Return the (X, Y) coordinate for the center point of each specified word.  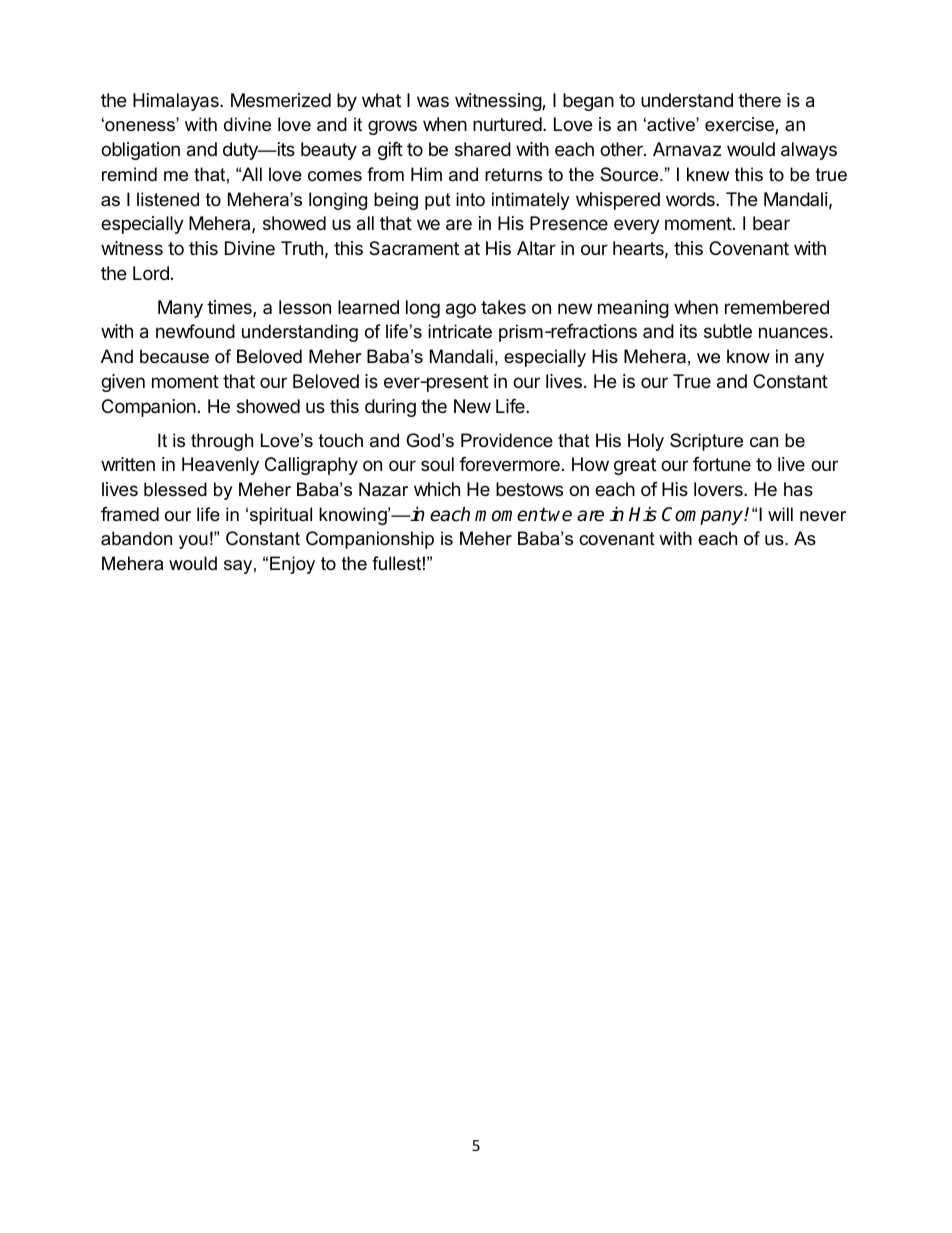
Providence (507, 440)
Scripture (706, 442)
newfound (195, 331)
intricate (460, 331)
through (222, 442)
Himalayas (177, 102)
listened (168, 199)
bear (771, 223)
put (438, 201)
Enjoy (292, 565)
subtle (728, 331)
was (433, 101)
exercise (740, 125)
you (193, 542)
